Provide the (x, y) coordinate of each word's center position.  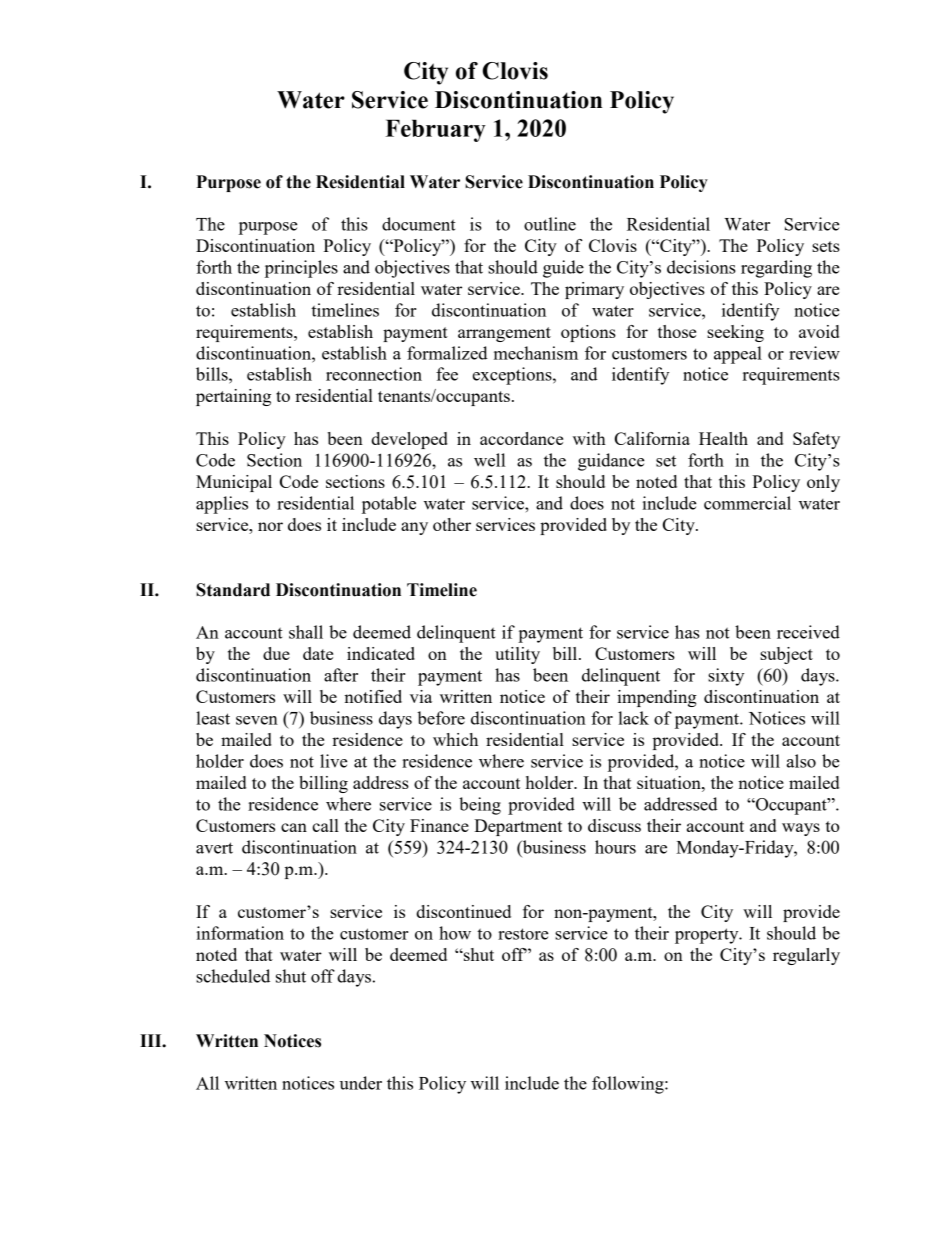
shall (306, 632)
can (294, 827)
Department (518, 827)
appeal (738, 355)
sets (826, 246)
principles (301, 269)
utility (517, 655)
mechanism (536, 353)
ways (801, 829)
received (808, 632)
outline (550, 224)
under (360, 1083)
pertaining (233, 397)
